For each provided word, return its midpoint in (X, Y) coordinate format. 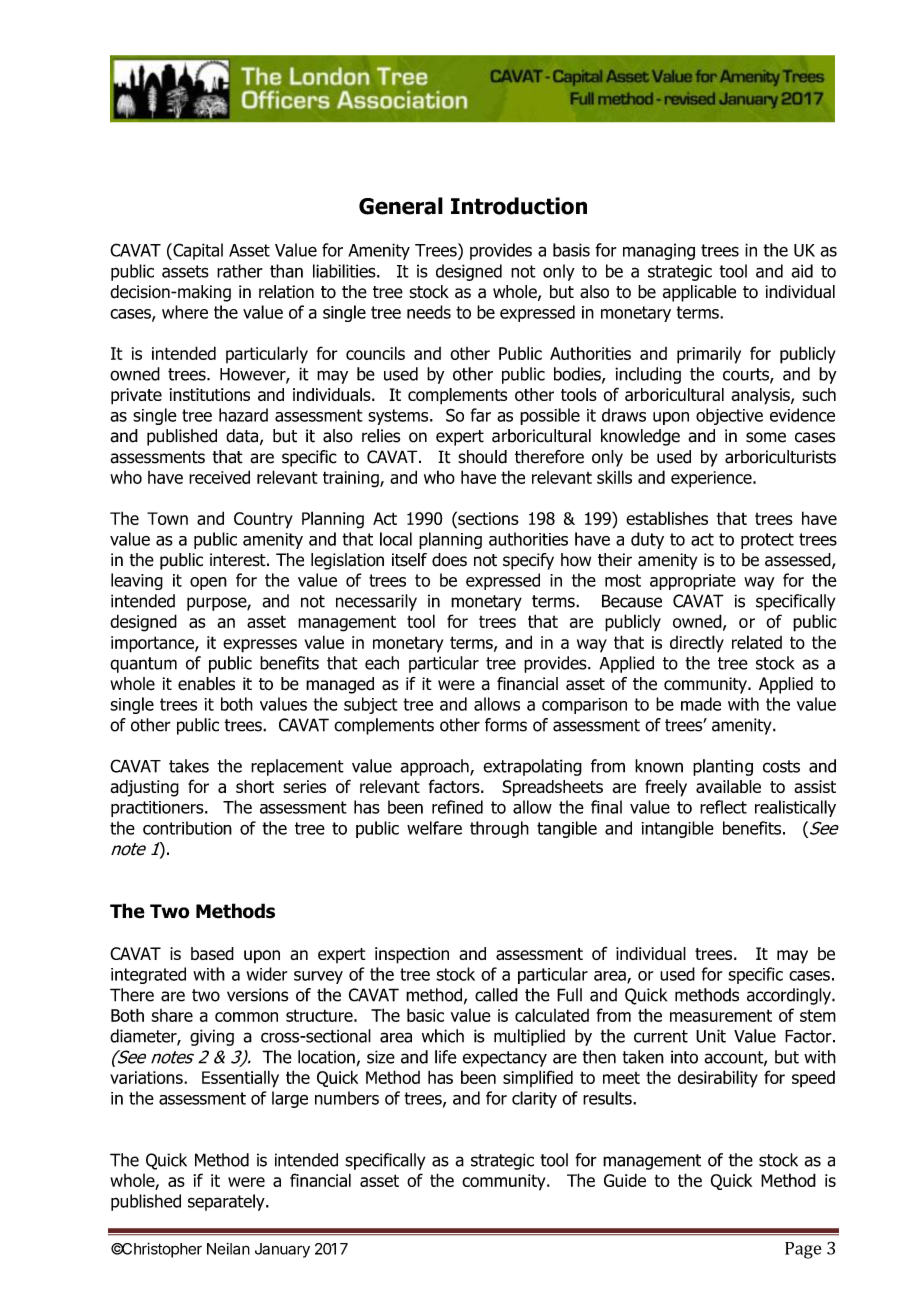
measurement (721, 1015)
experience (712, 479)
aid (802, 271)
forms (506, 725)
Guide (625, 1180)
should (482, 457)
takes (189, 766)
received (219, 477)
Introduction (519, 206)
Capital (197, 251)
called (496, 995)
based (212, 953)
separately (227, 1202)
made (701, 704)
